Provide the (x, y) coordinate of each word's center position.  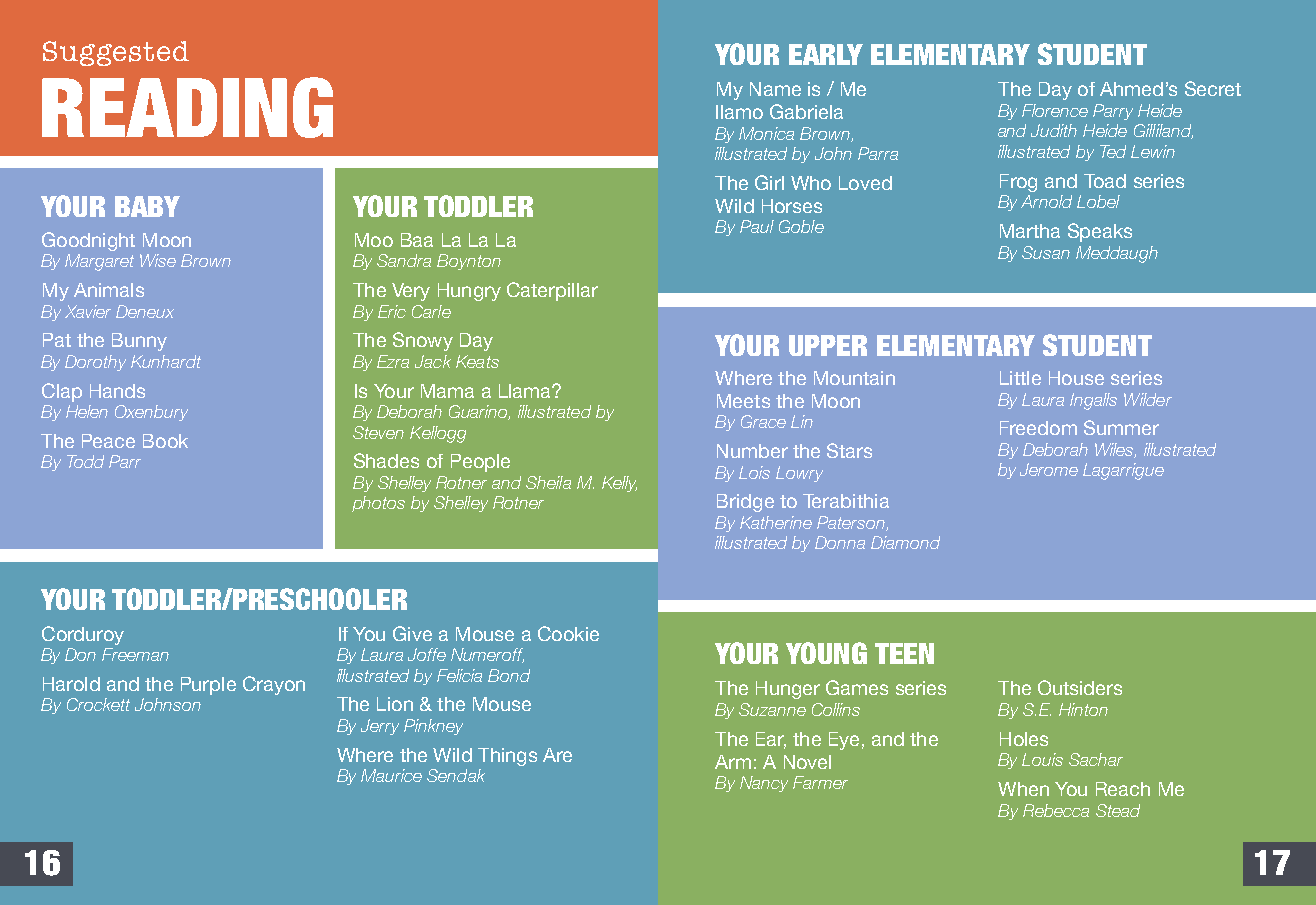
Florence (1055, 110)
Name (775, 89)
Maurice (391, 775)
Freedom (1038, 428)
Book (165, 441)
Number (752, 451)
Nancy (764, 784)
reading (187, 107)
